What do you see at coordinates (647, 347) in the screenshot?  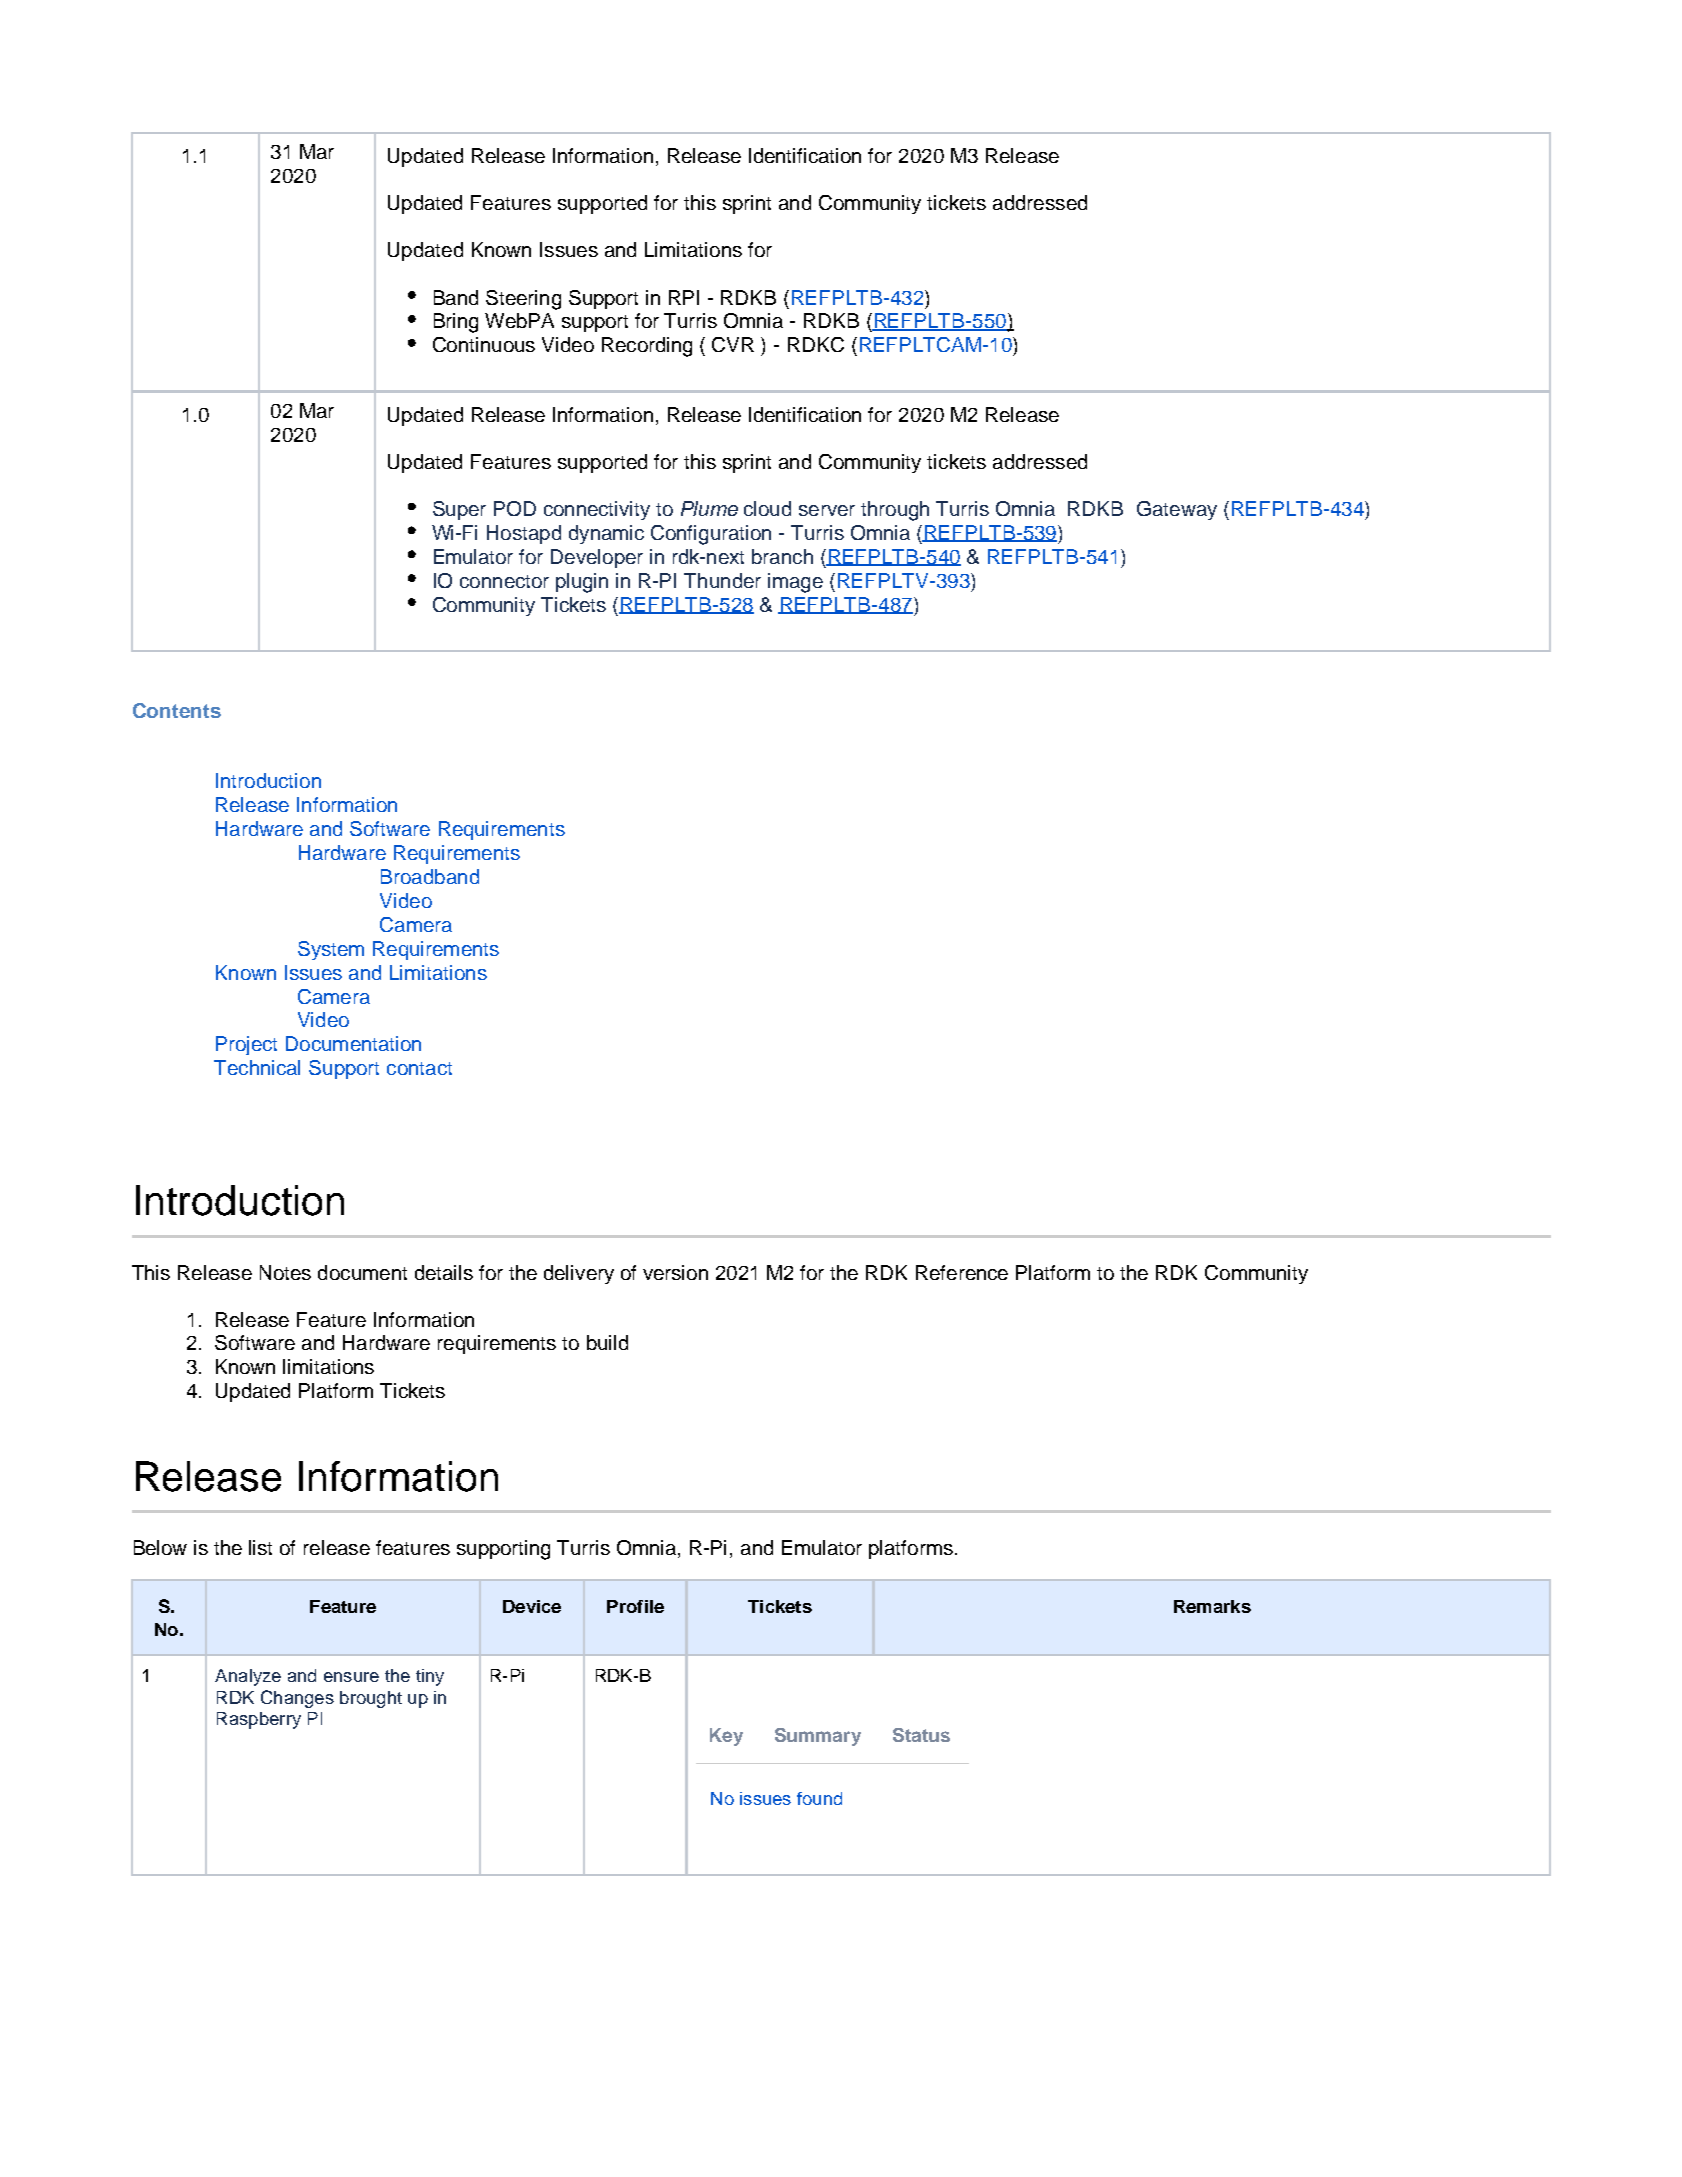 I see `Recording` at bounding box center [647, 347].
